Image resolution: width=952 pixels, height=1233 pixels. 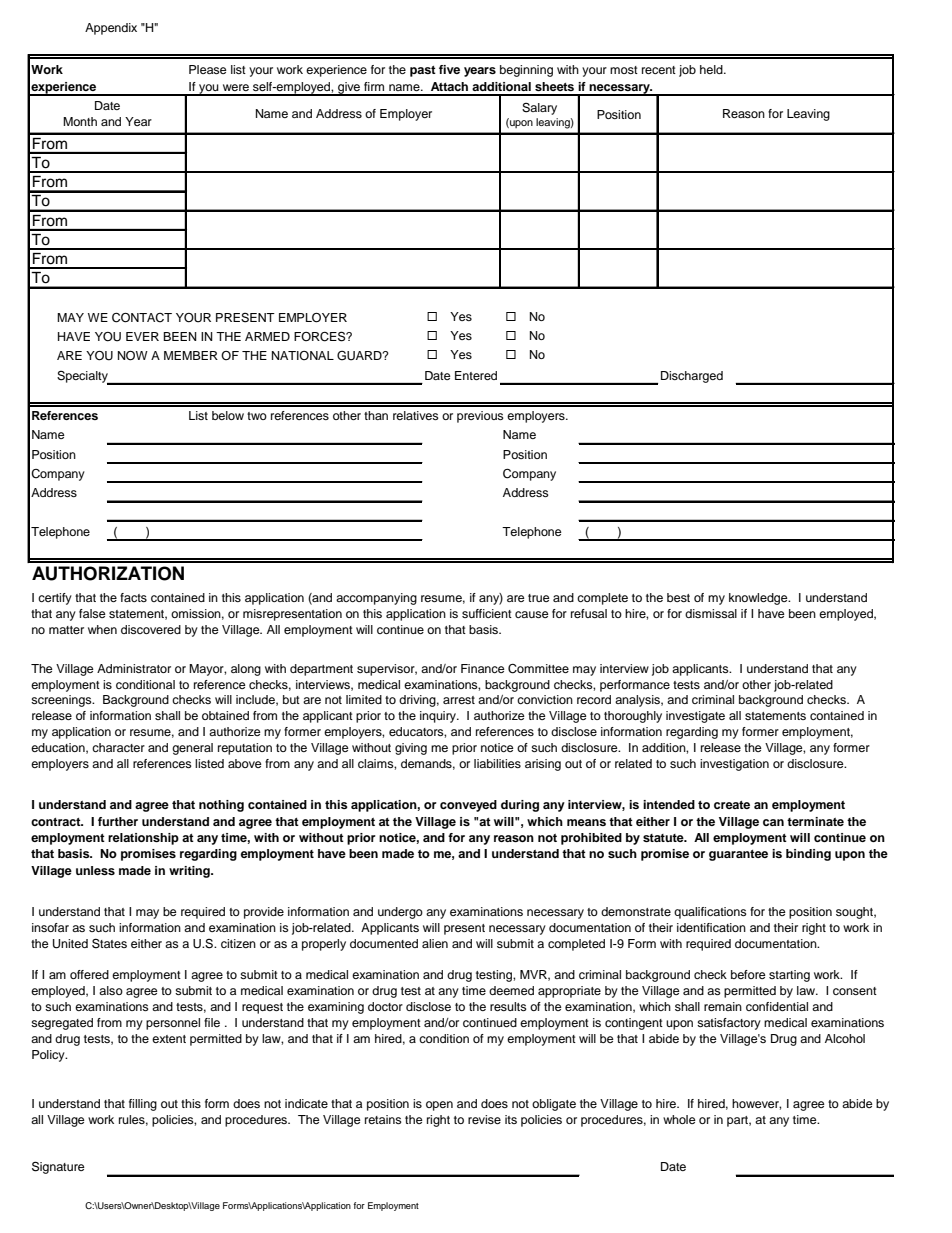 I want to click on undergo, so click(x=400, y=913).
